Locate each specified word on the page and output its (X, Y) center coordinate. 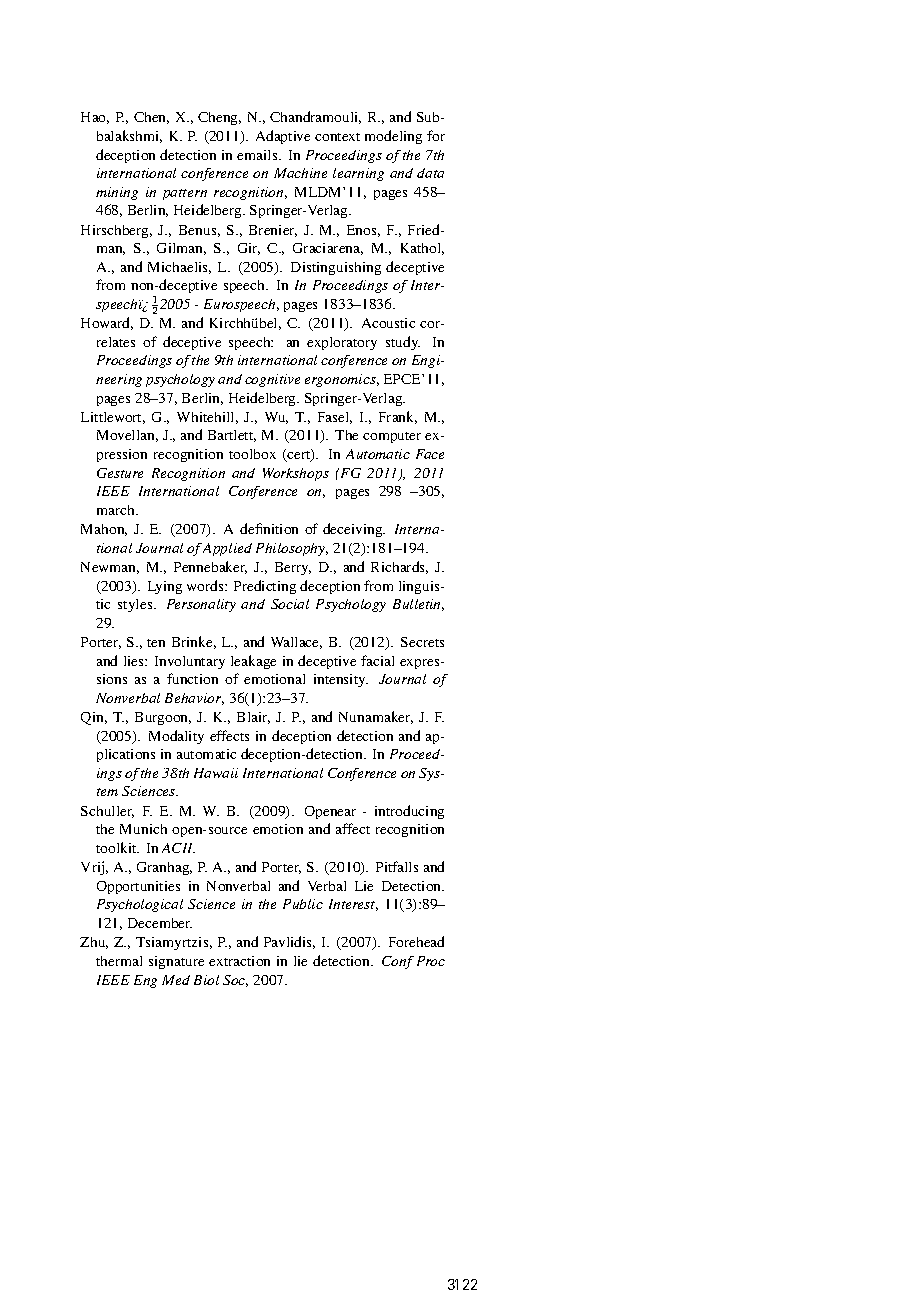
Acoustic (388, 323)
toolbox (252, 454)
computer (392, 437)
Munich (143, 829)
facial (377, 660)
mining (117, 193)
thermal (119, 961)
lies (135, 661)
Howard (107, 323)
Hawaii (216, 773)
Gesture (120, 473)
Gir (249, 249)
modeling (393, 137)
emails (258, 155)
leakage (253, 662)
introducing (409, 812)
